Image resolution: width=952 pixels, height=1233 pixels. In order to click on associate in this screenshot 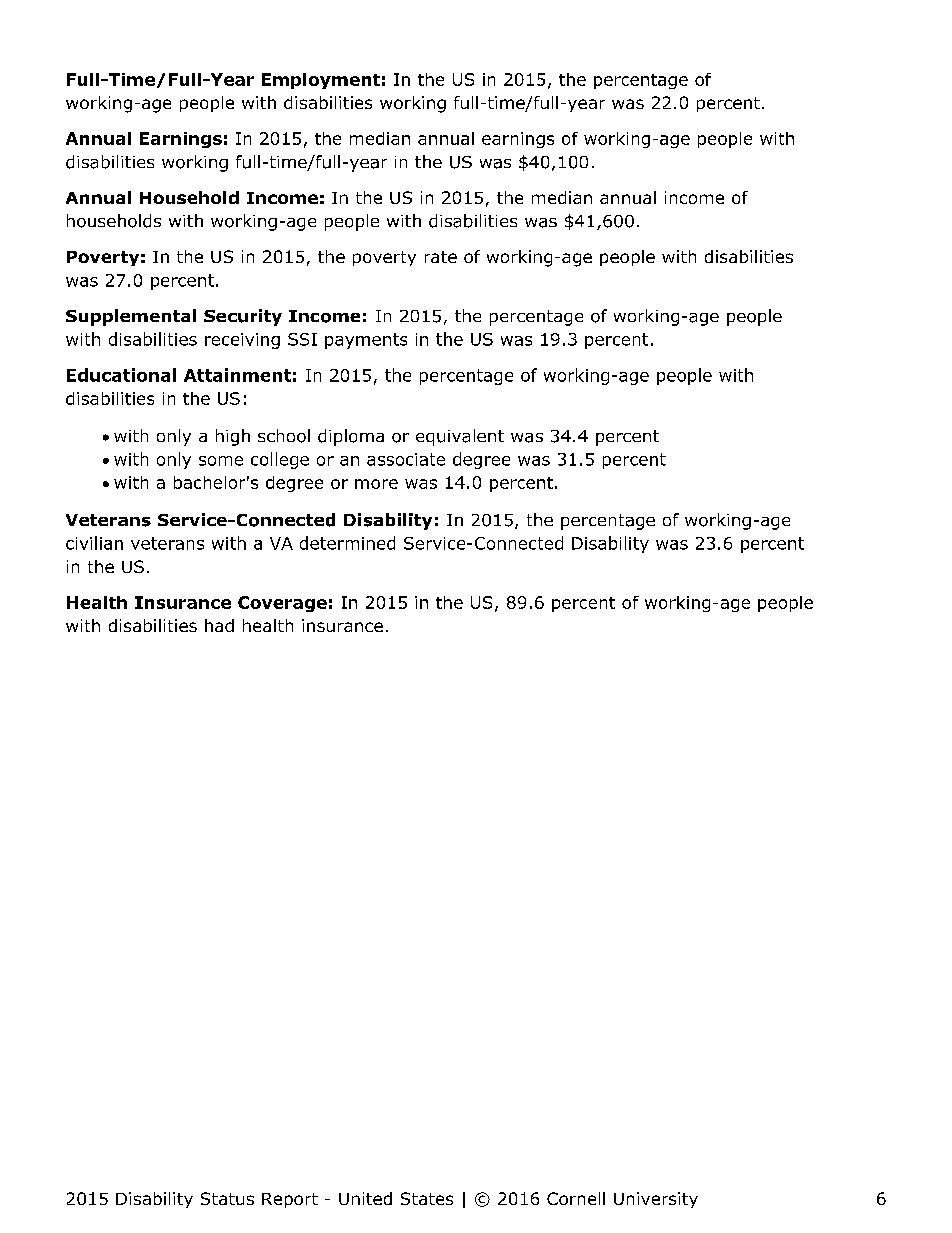, I will do `click(406, 459)`.
